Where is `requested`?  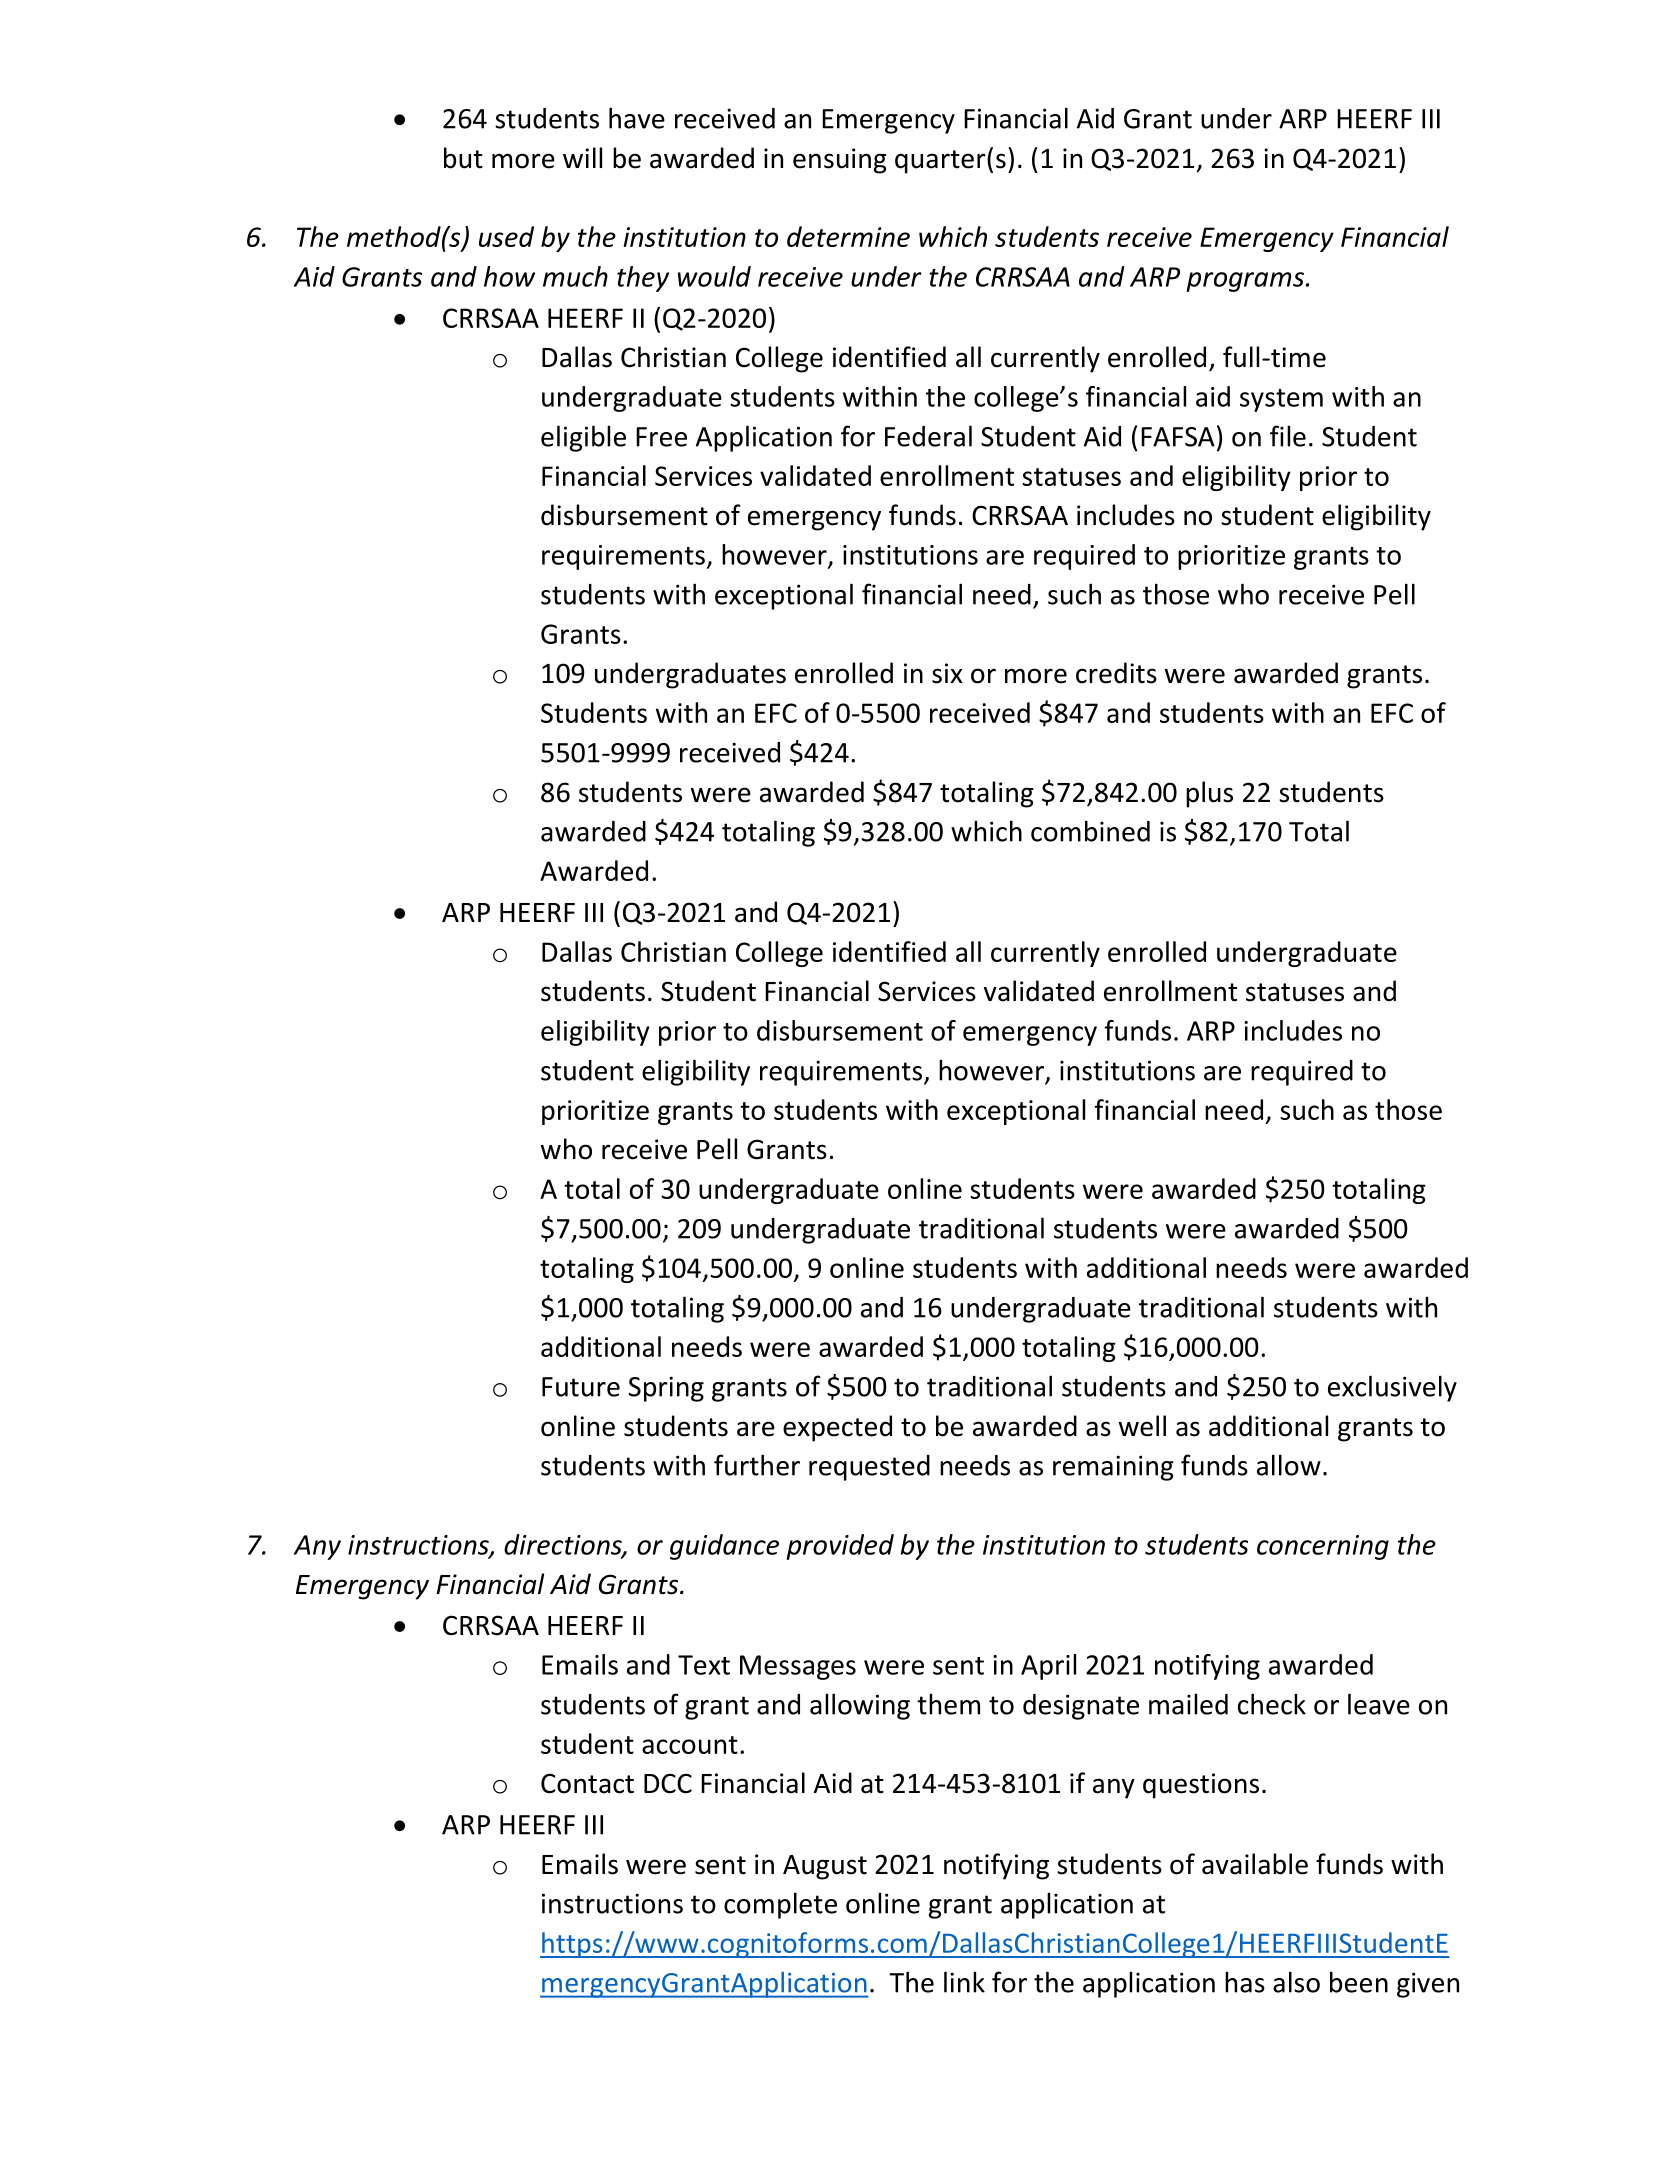
requested is located at coordinates (869, 1468).
